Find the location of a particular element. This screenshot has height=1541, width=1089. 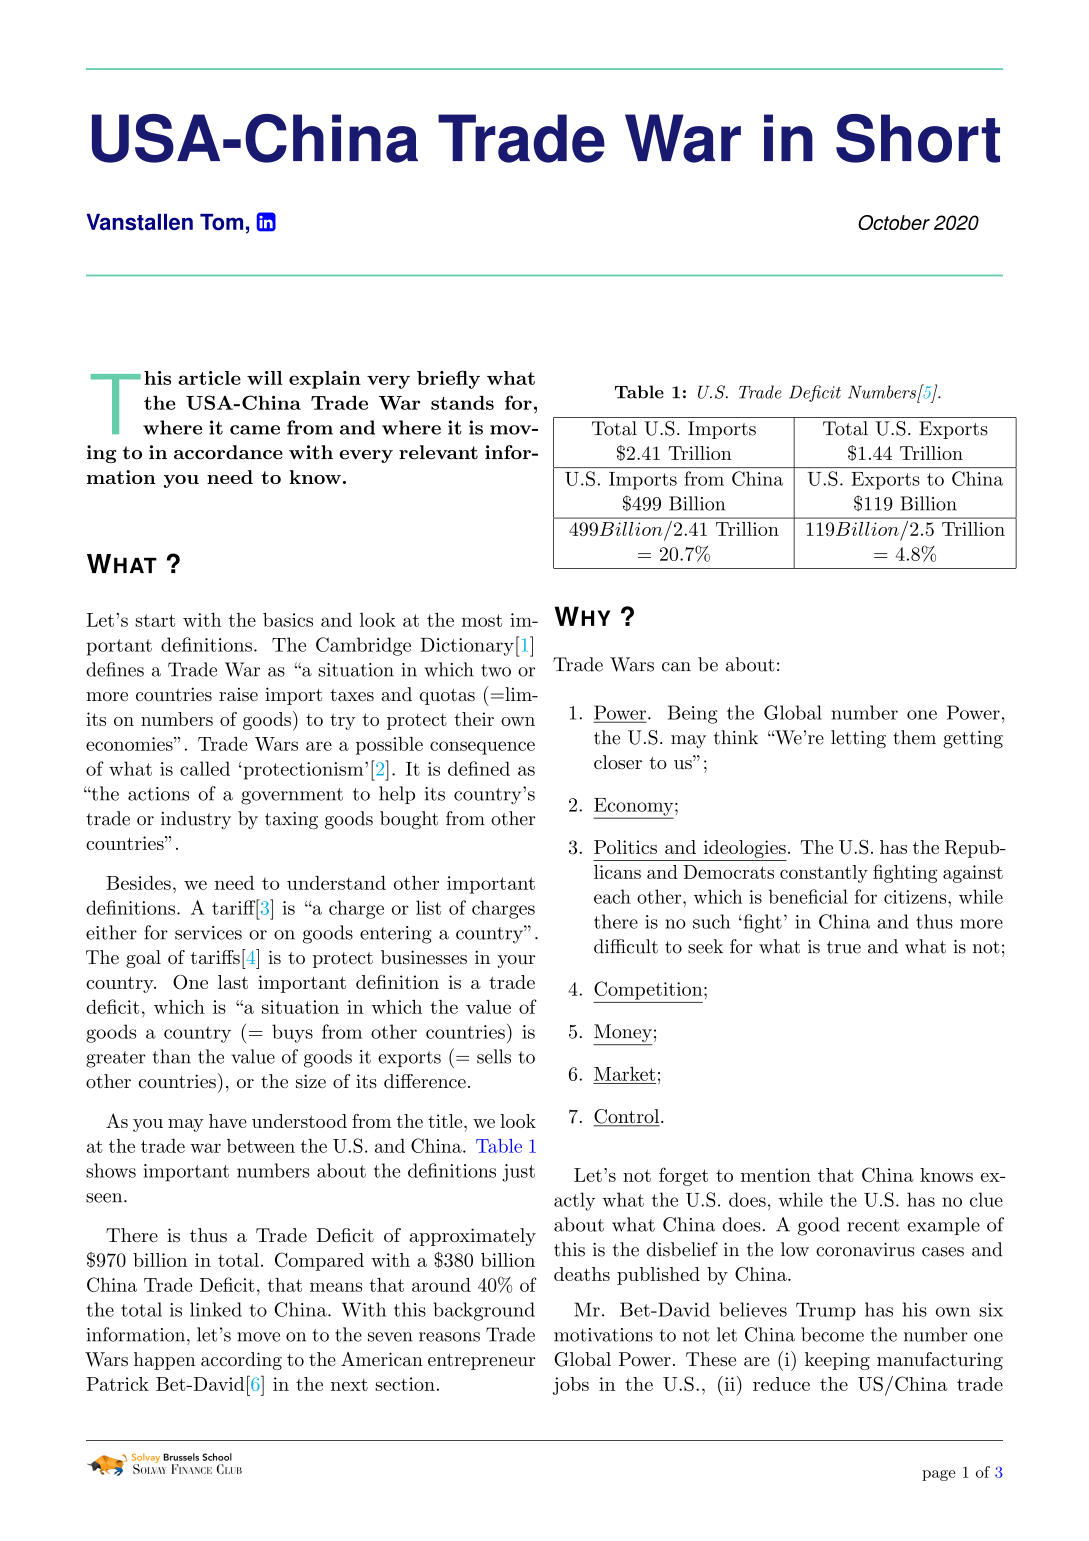

have is located at coordinates (228, 1121).
